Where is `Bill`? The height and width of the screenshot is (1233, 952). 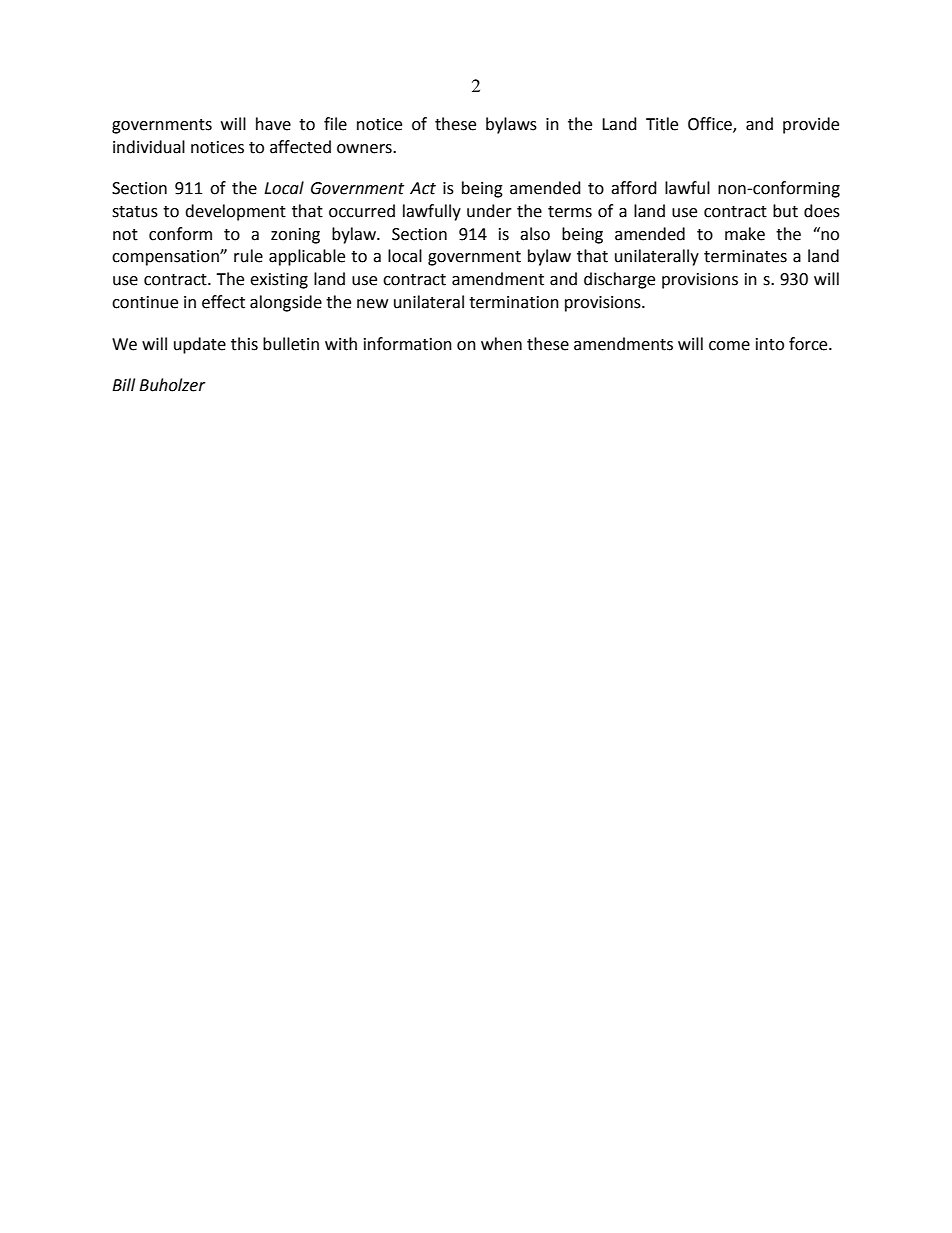 Bill is located at coordinates (123, 384).
